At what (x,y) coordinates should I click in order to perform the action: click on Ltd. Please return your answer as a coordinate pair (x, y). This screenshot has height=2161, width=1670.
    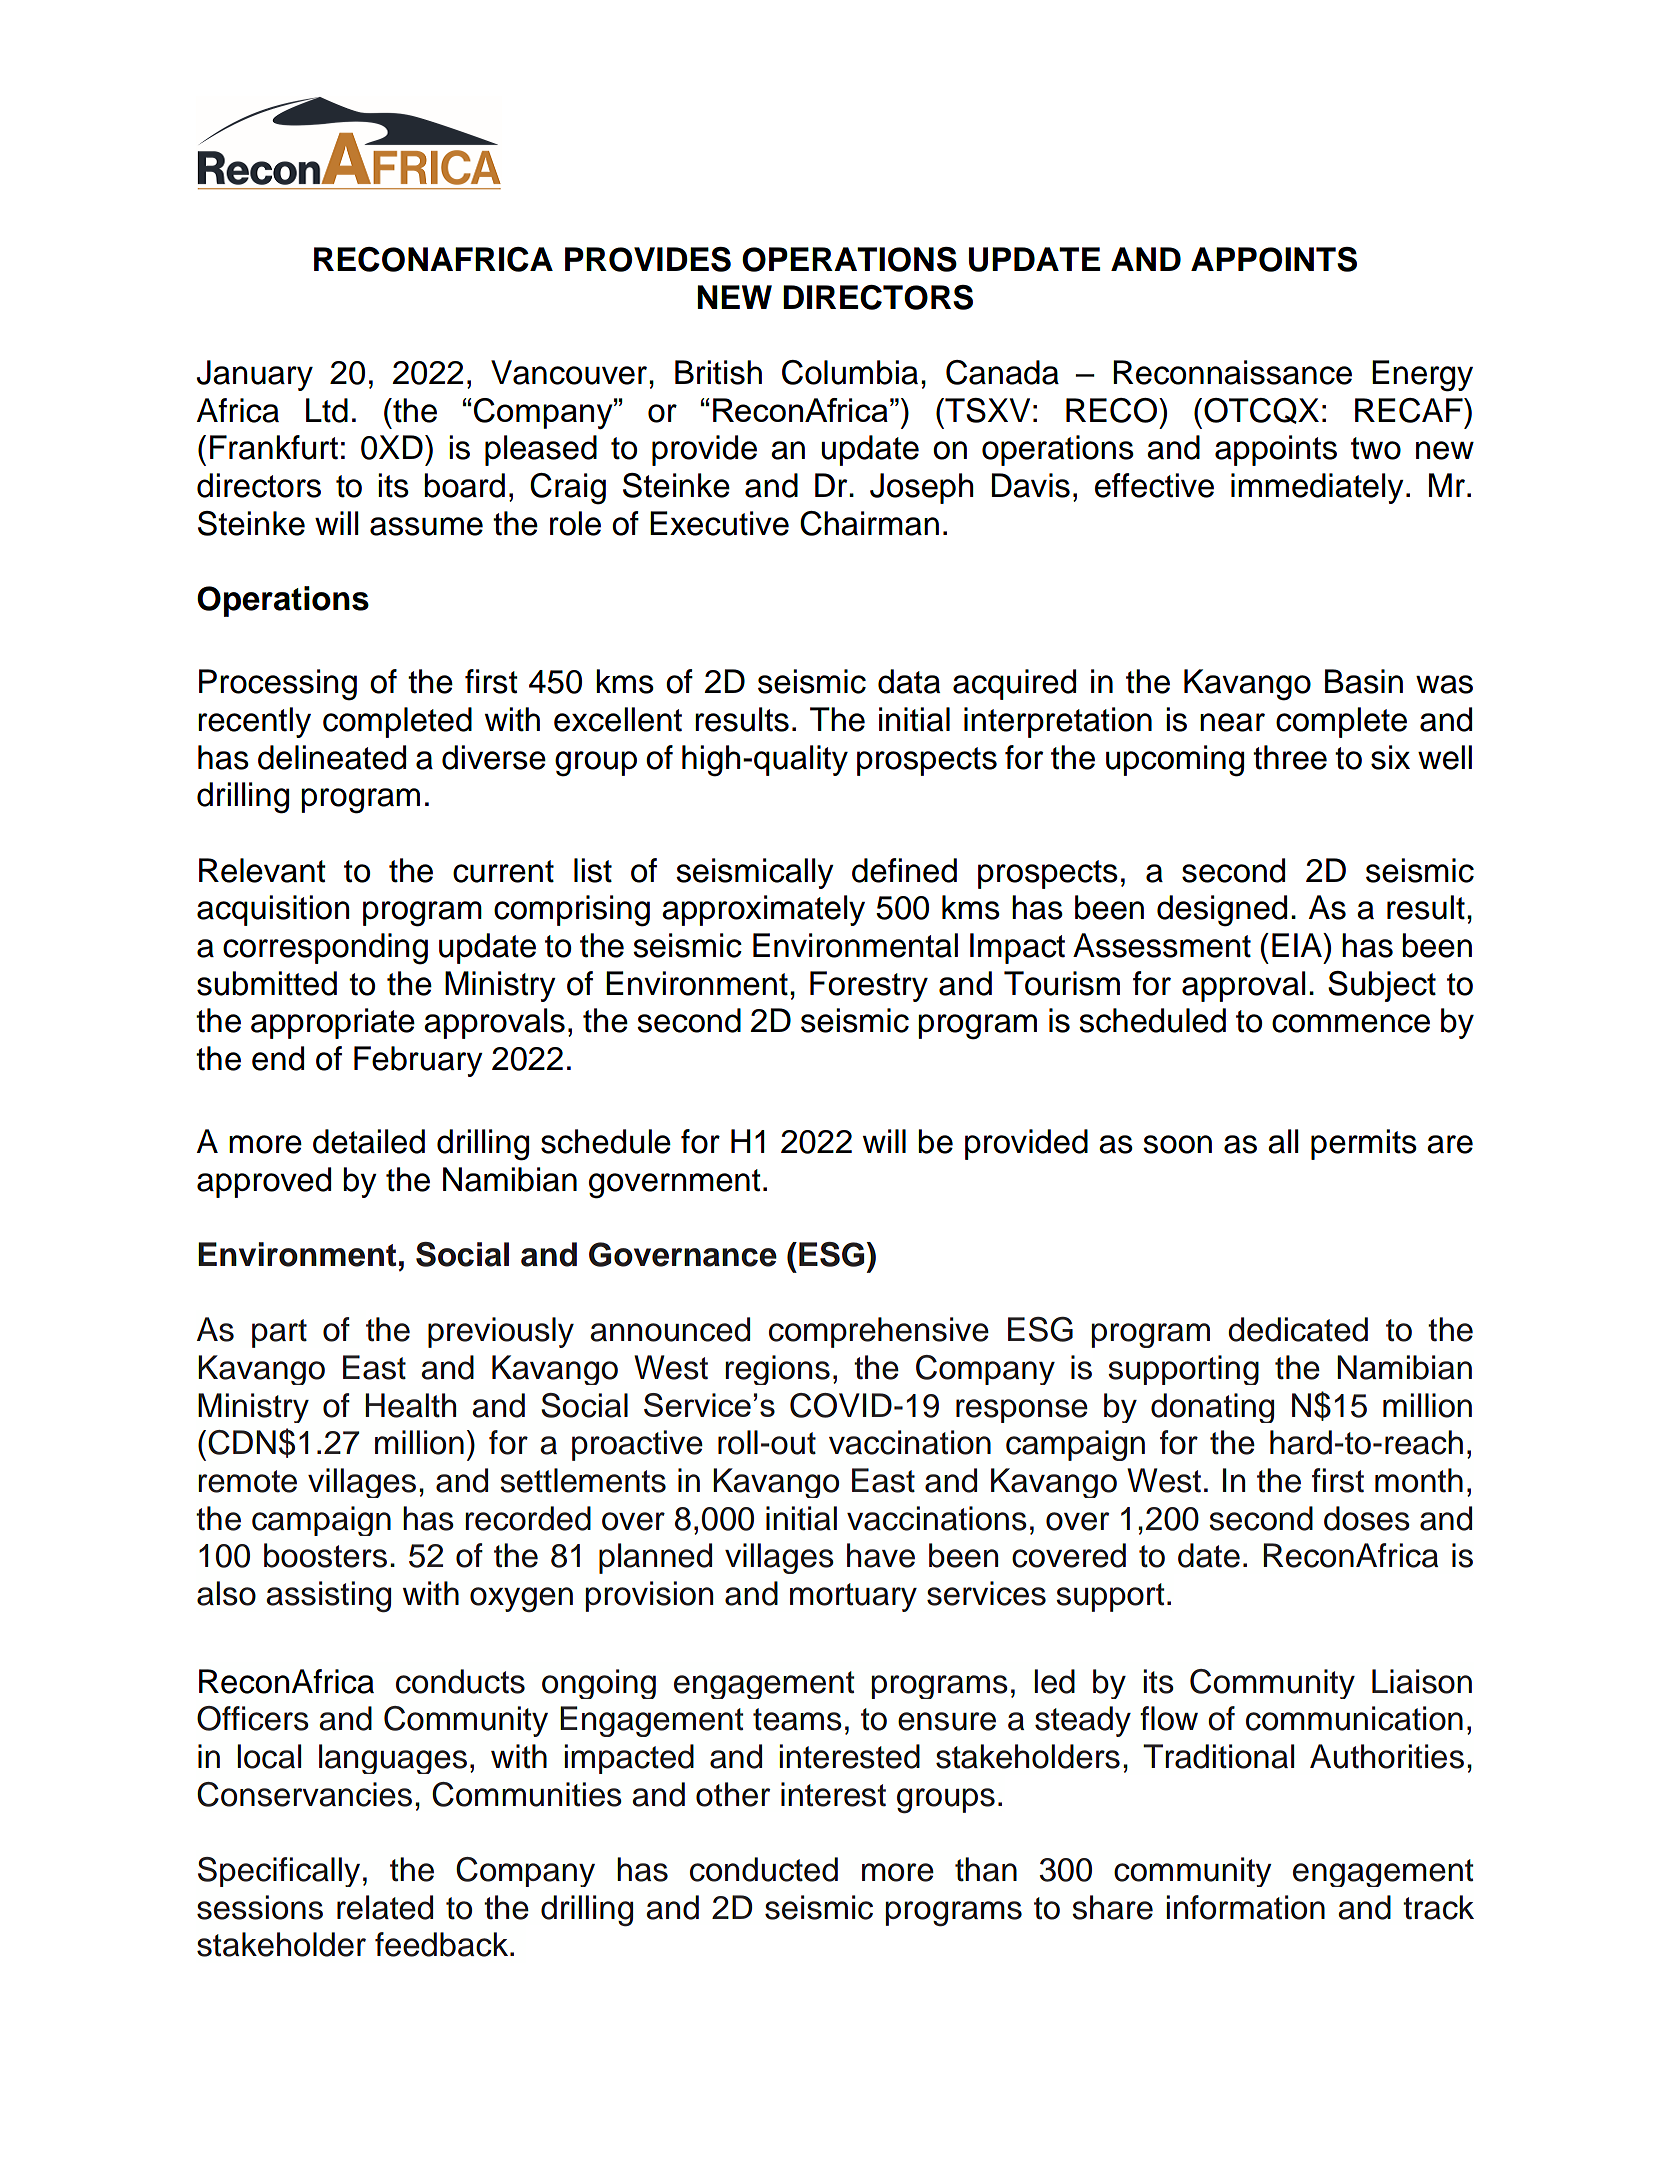
    Looking at the image, I should click on (327, 410).
